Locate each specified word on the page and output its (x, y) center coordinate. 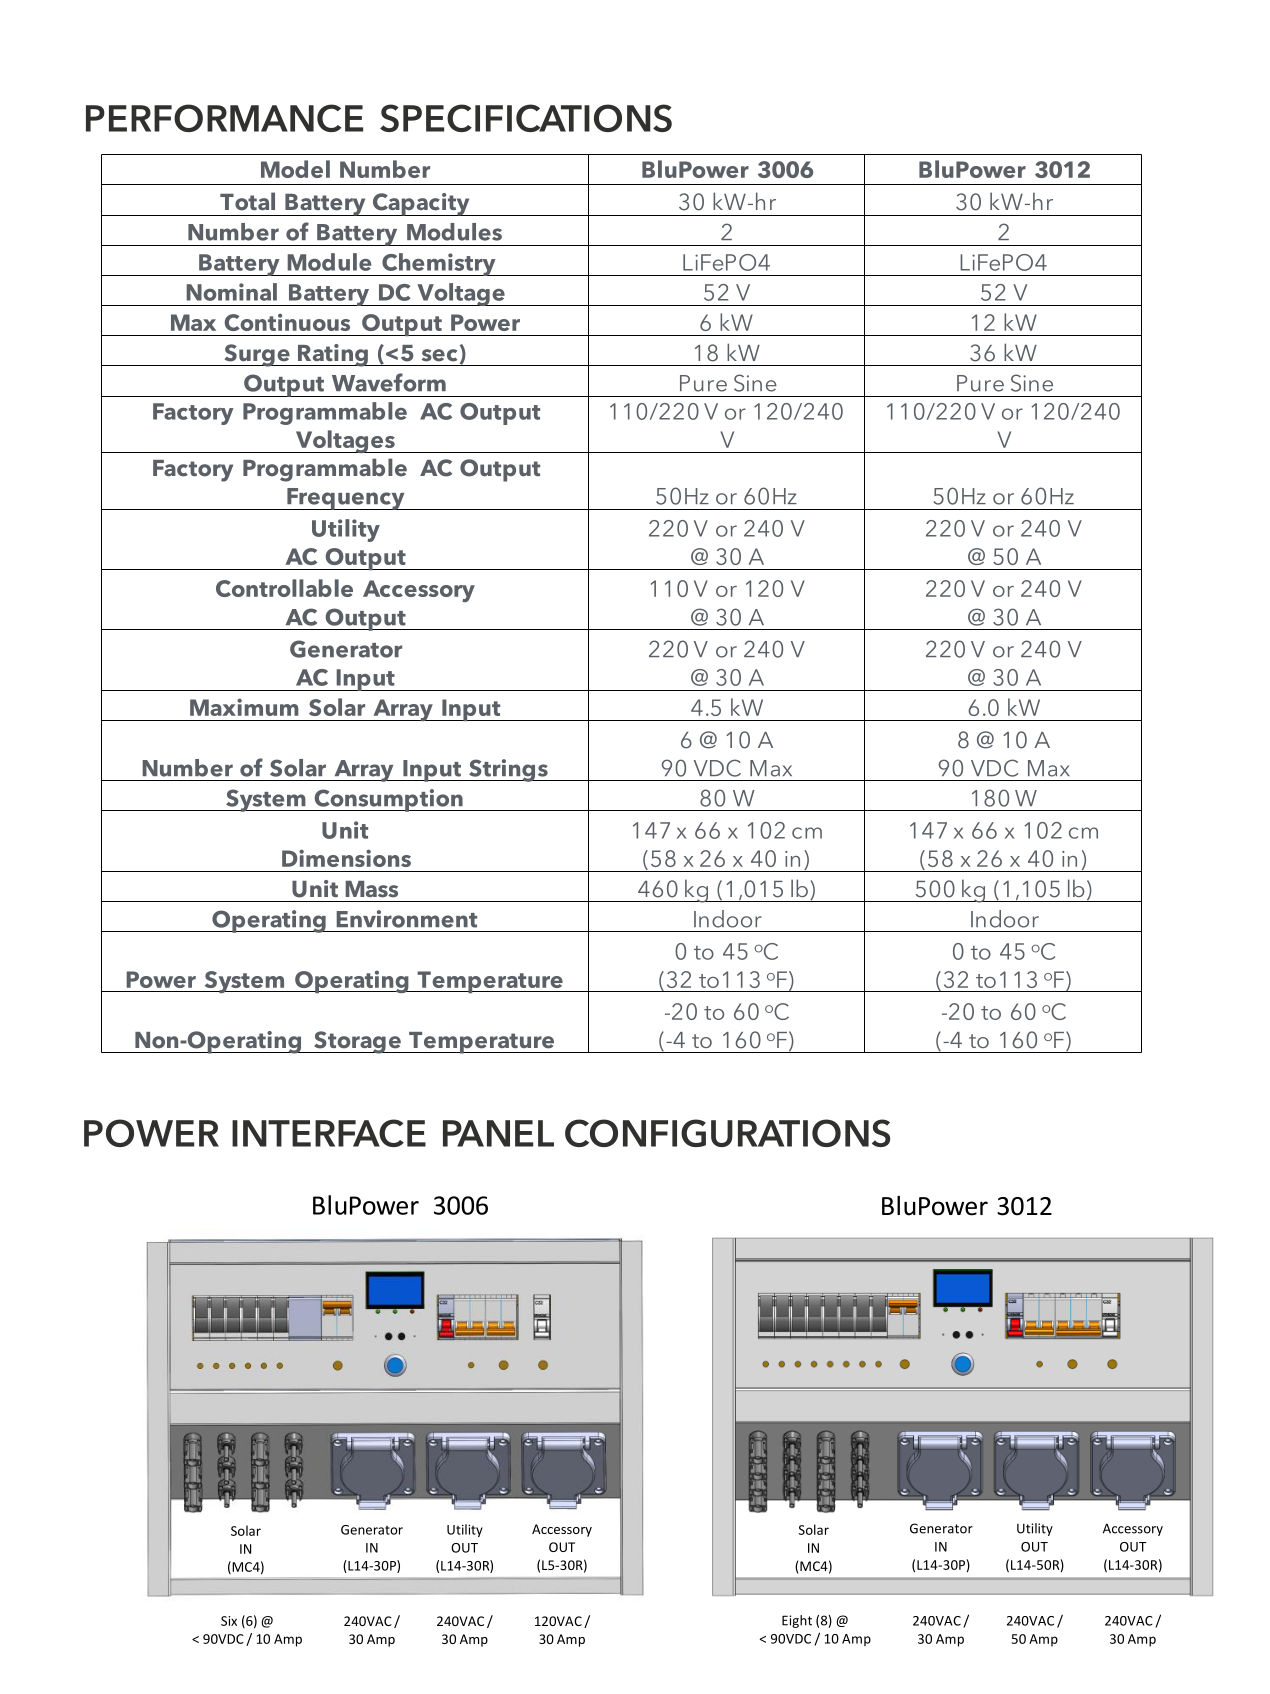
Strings (508, 770)
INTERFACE (329, 1133)
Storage (357, 1042)
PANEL (498, 1133)
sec (439, 355)
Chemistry (439, 264)
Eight (797, 1621)
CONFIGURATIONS (727, 1133)
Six (229, 1621)
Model (295, 169)
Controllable (284, 588)
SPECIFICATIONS (526, 118)
